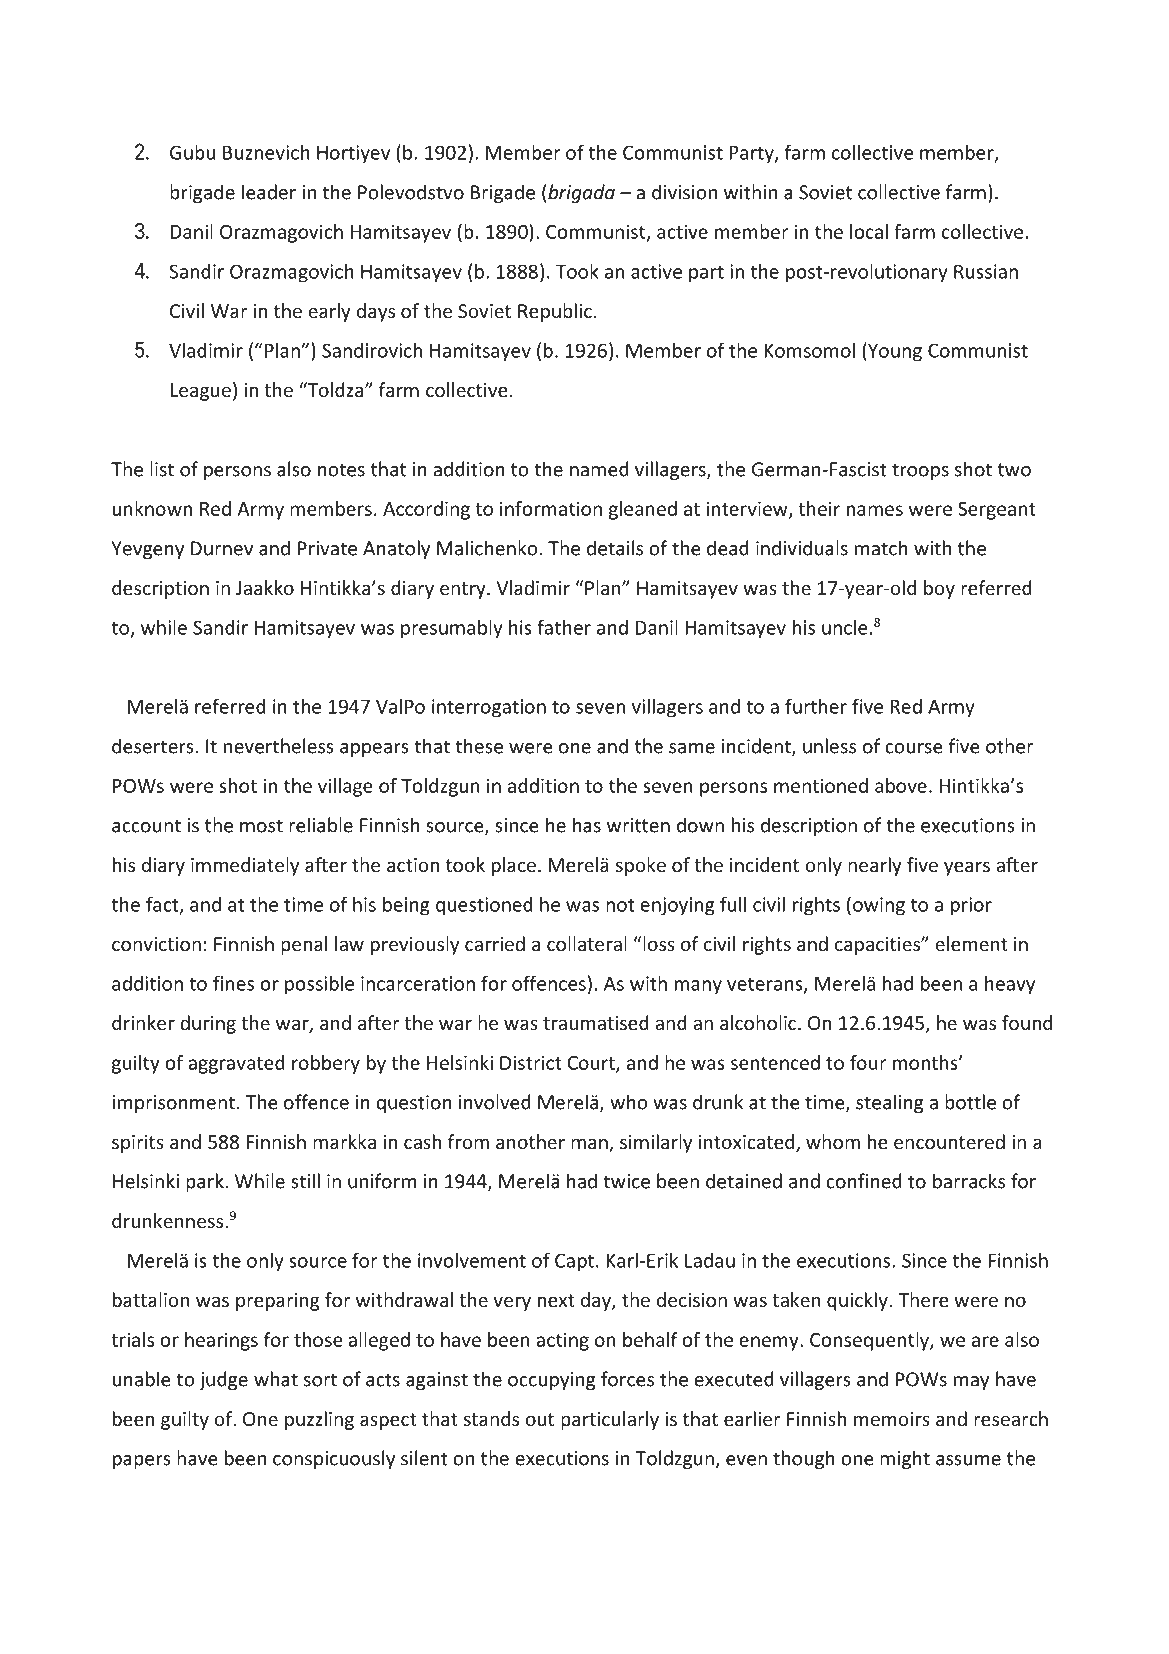 The height and width of the page is (1654, 1169). I want to click on memoirs, so click(892, 1419).
